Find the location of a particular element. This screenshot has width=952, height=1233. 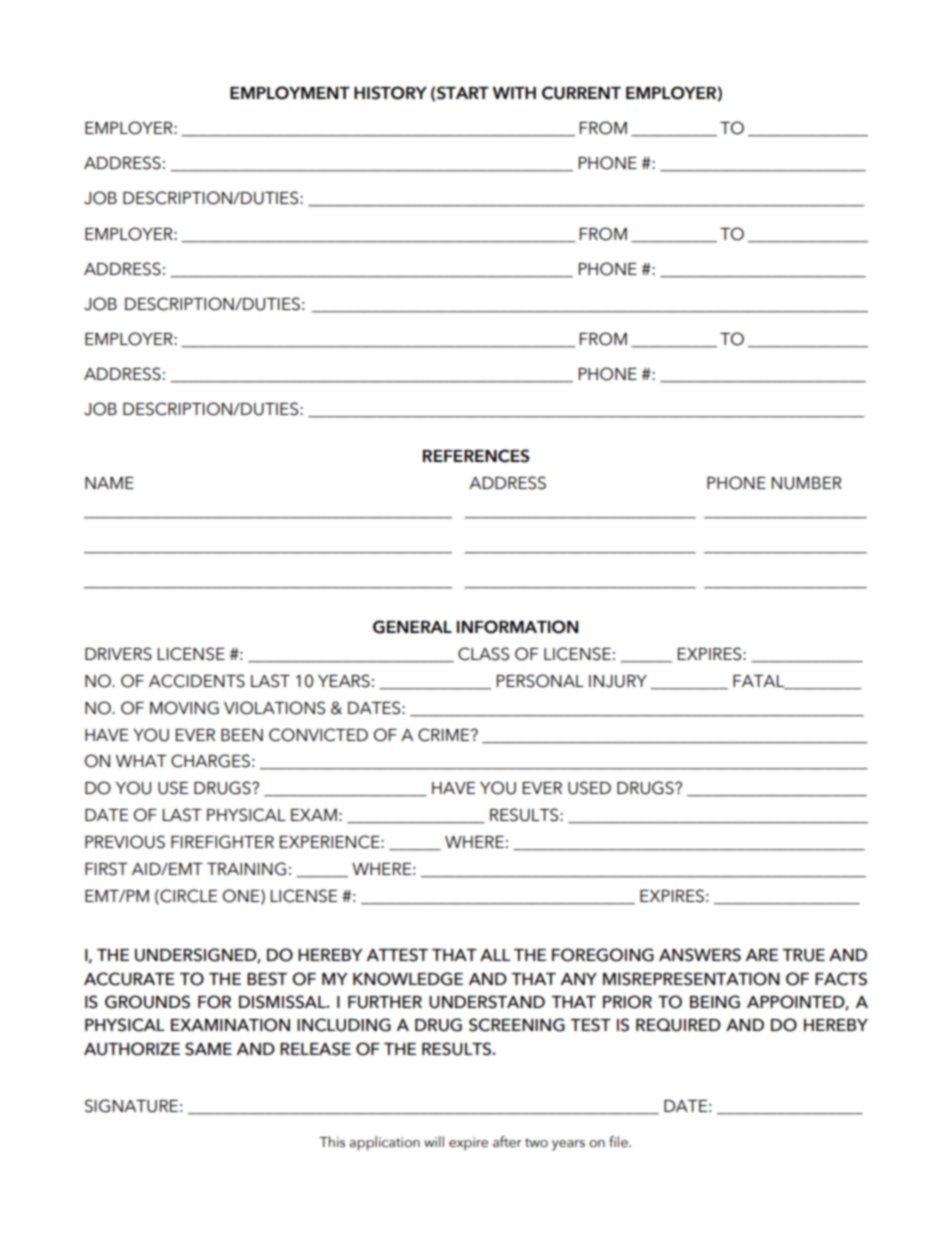

MOVING is located at coordinates (184, 708).
